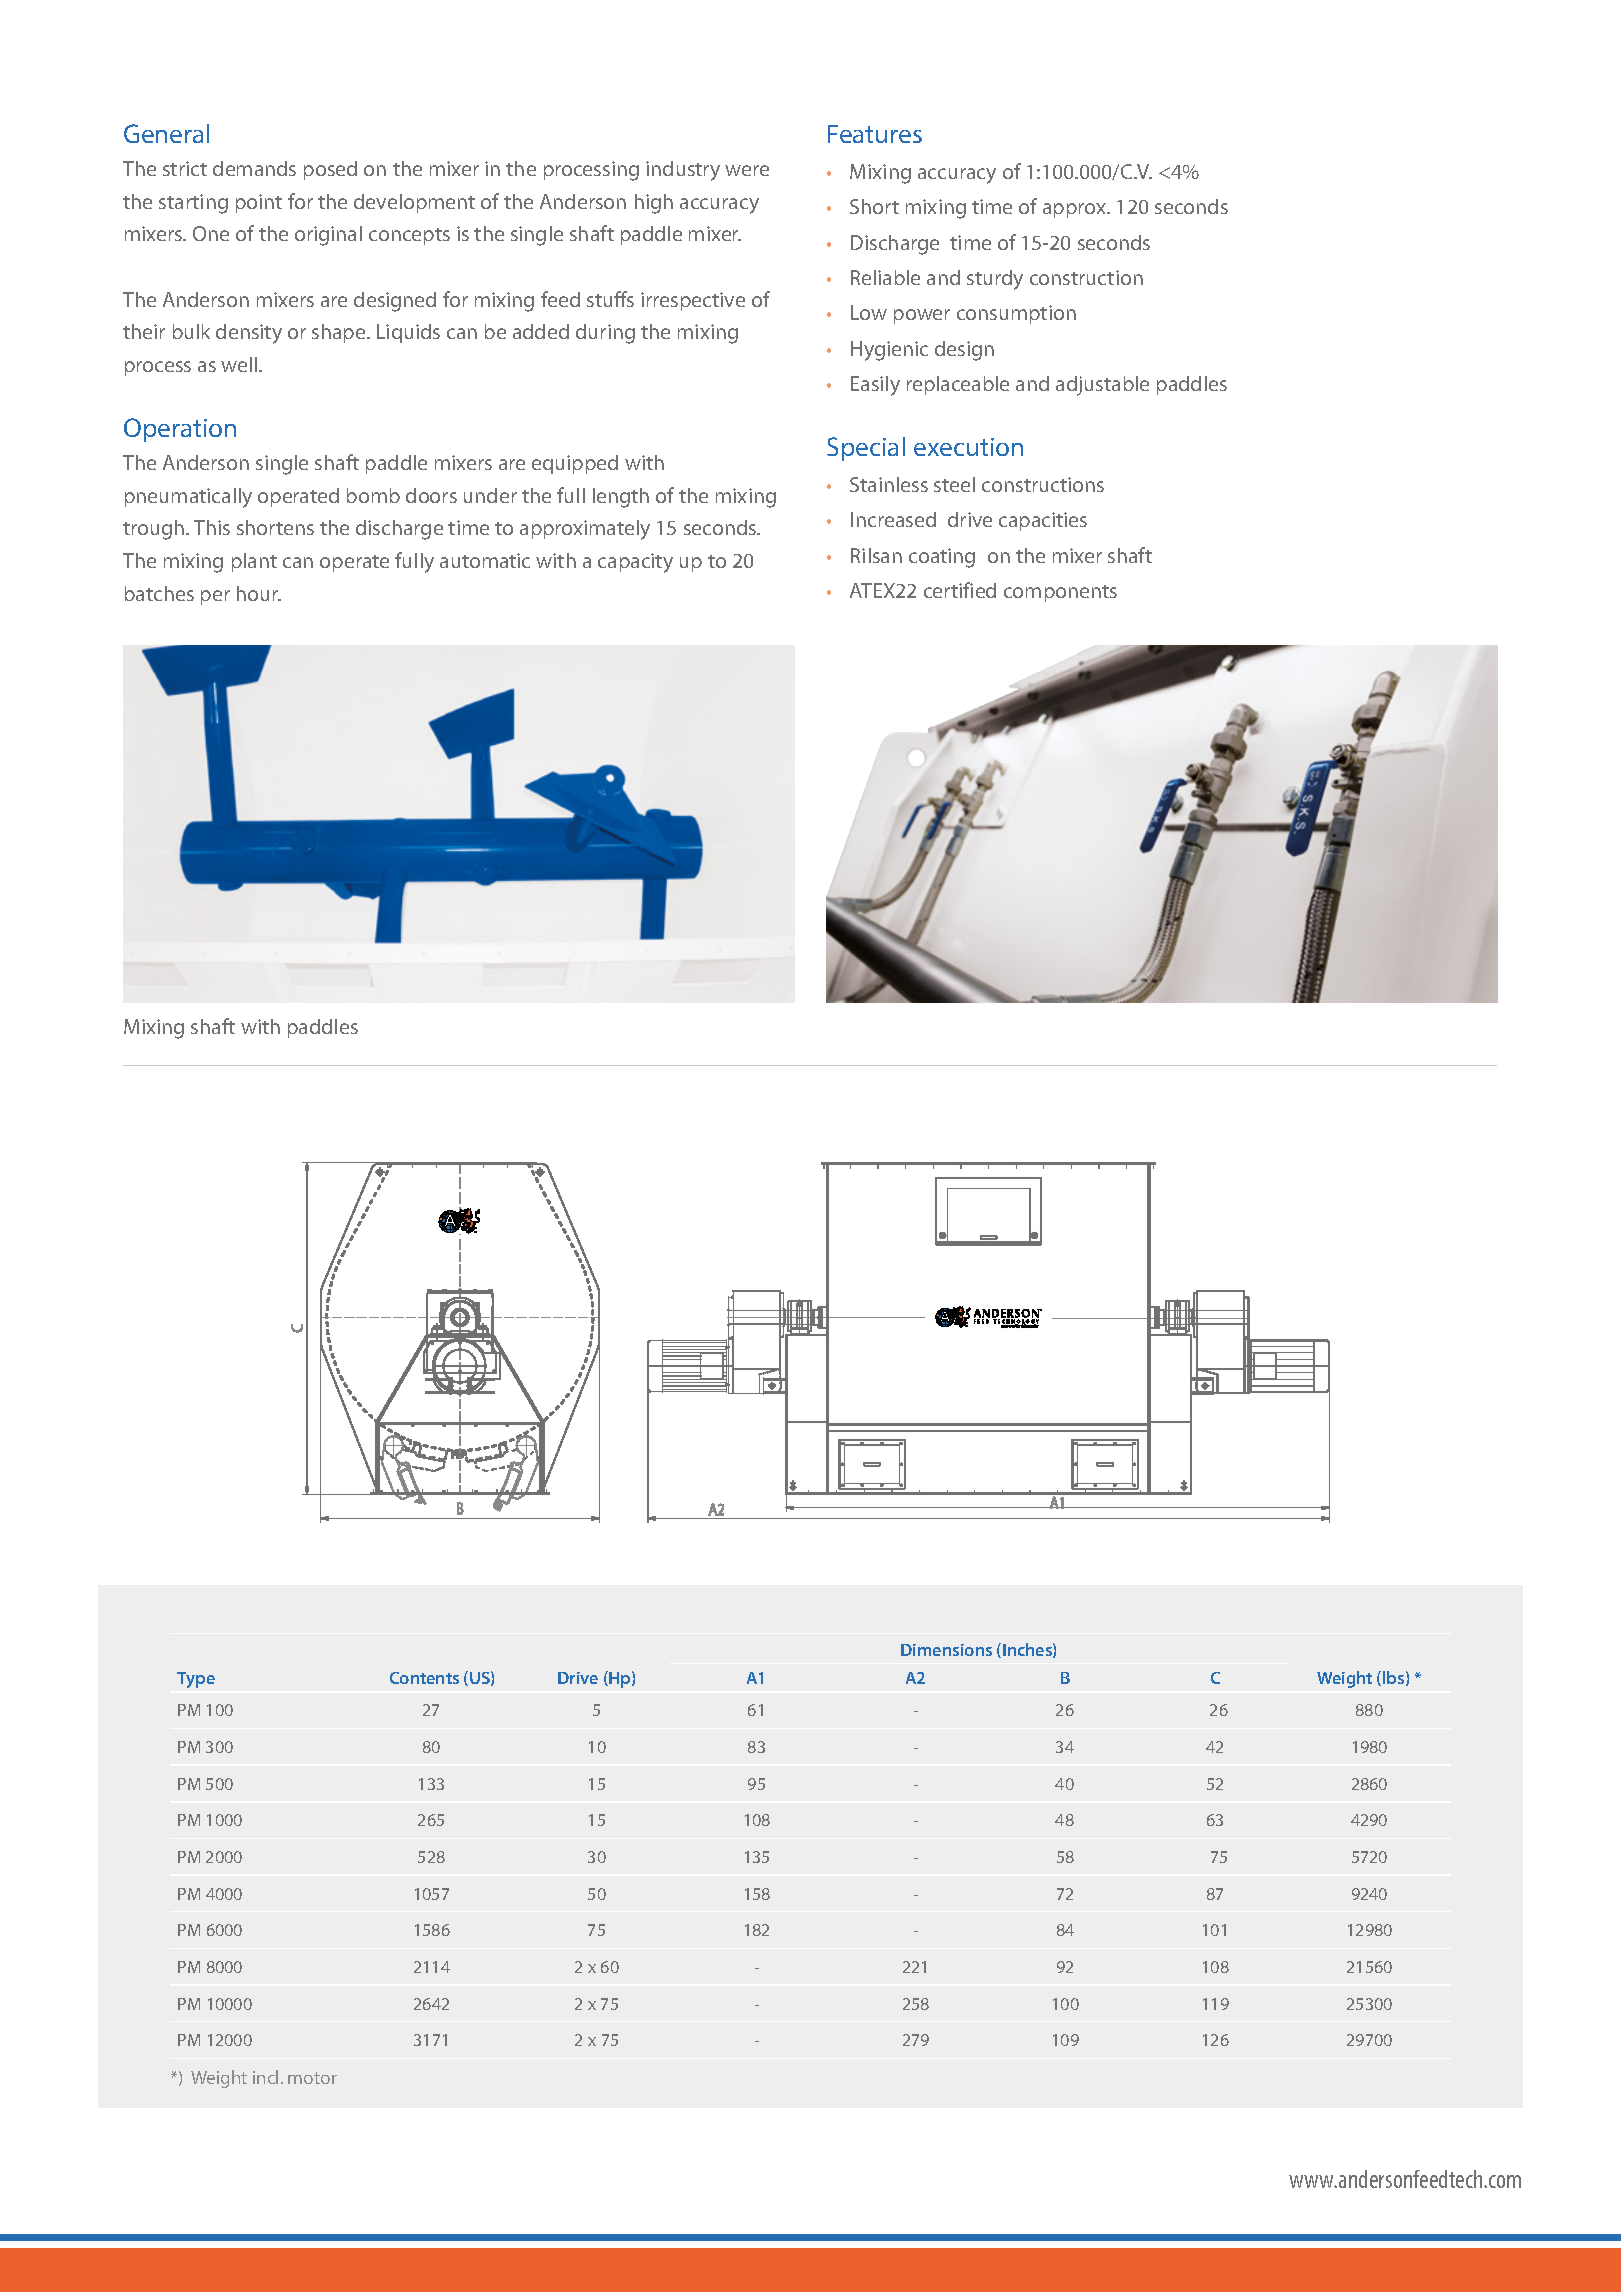 The width and height of the screenshot is (1621, 2292). Describe the element at coordinates (265, 2077) in the screenshot. I see `incl` at that location.
